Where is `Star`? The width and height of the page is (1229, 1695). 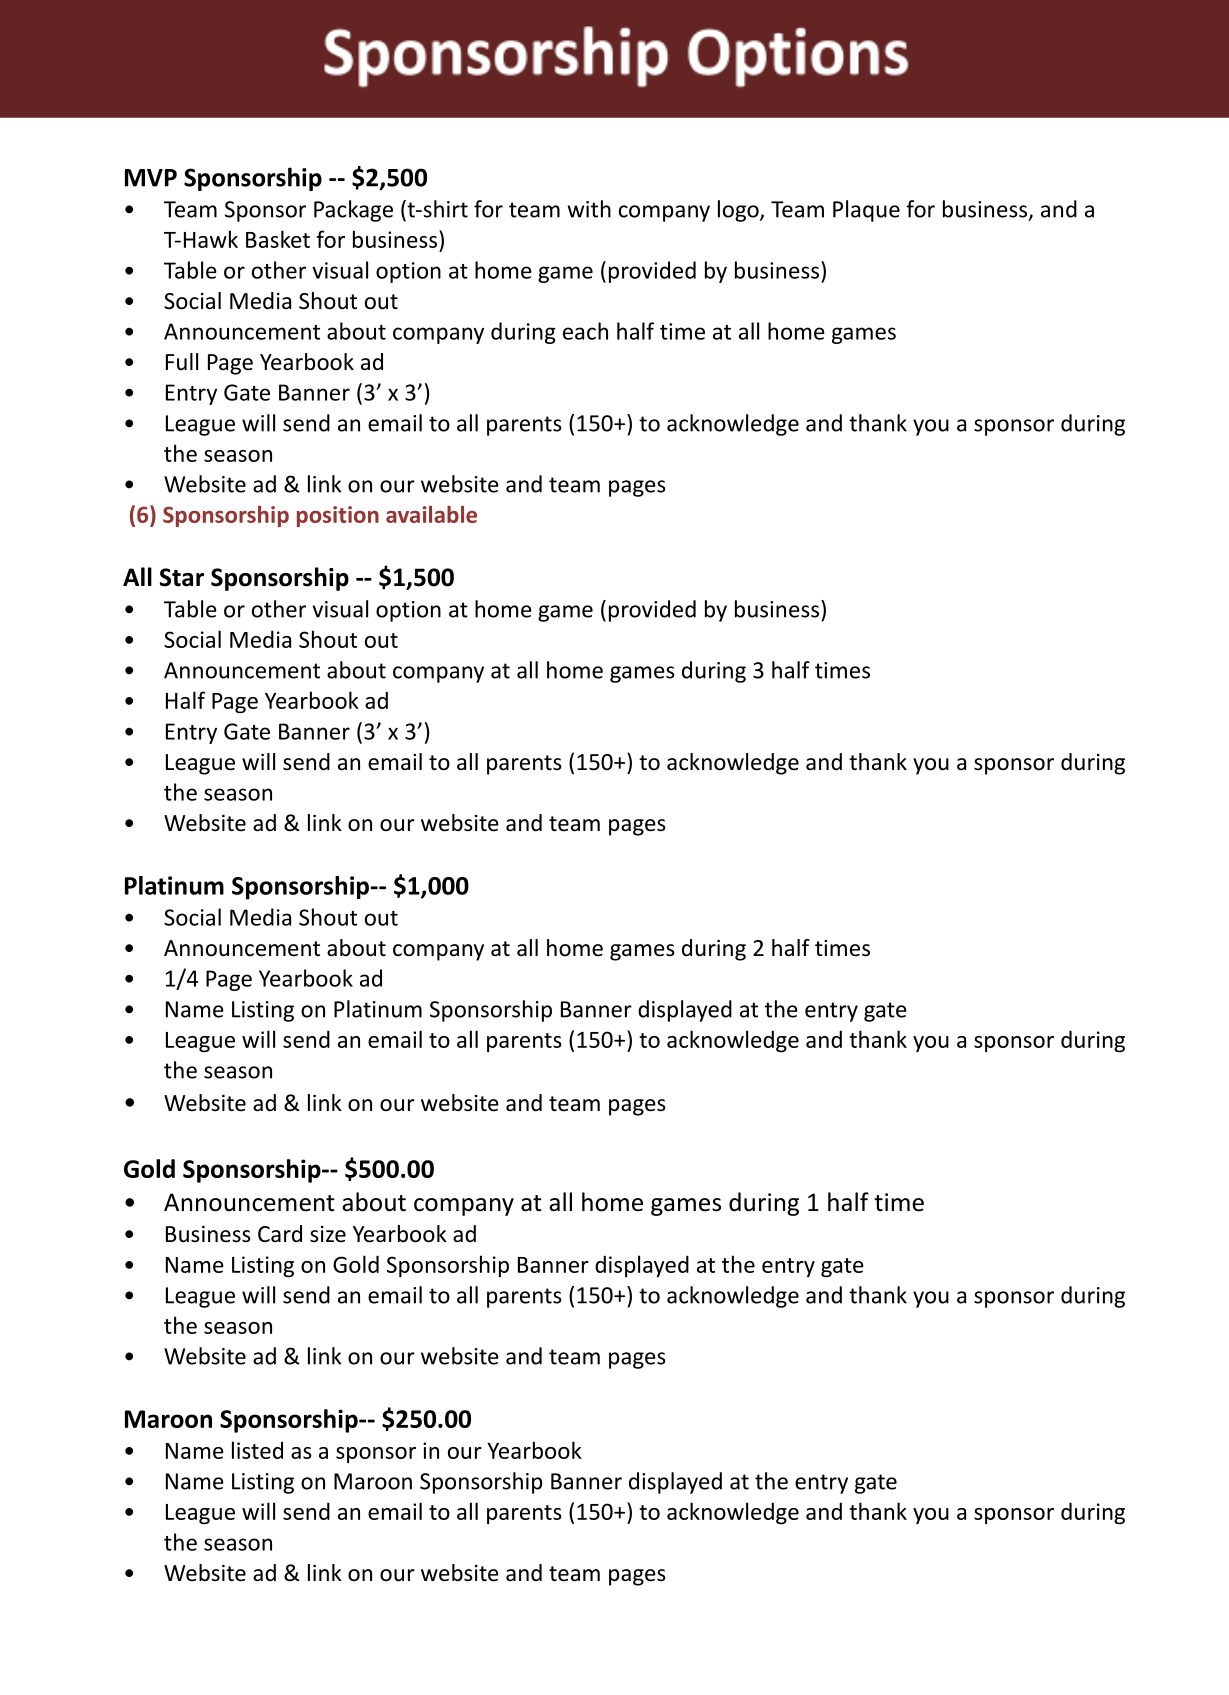
Star is located at coordinates (182, 577).
